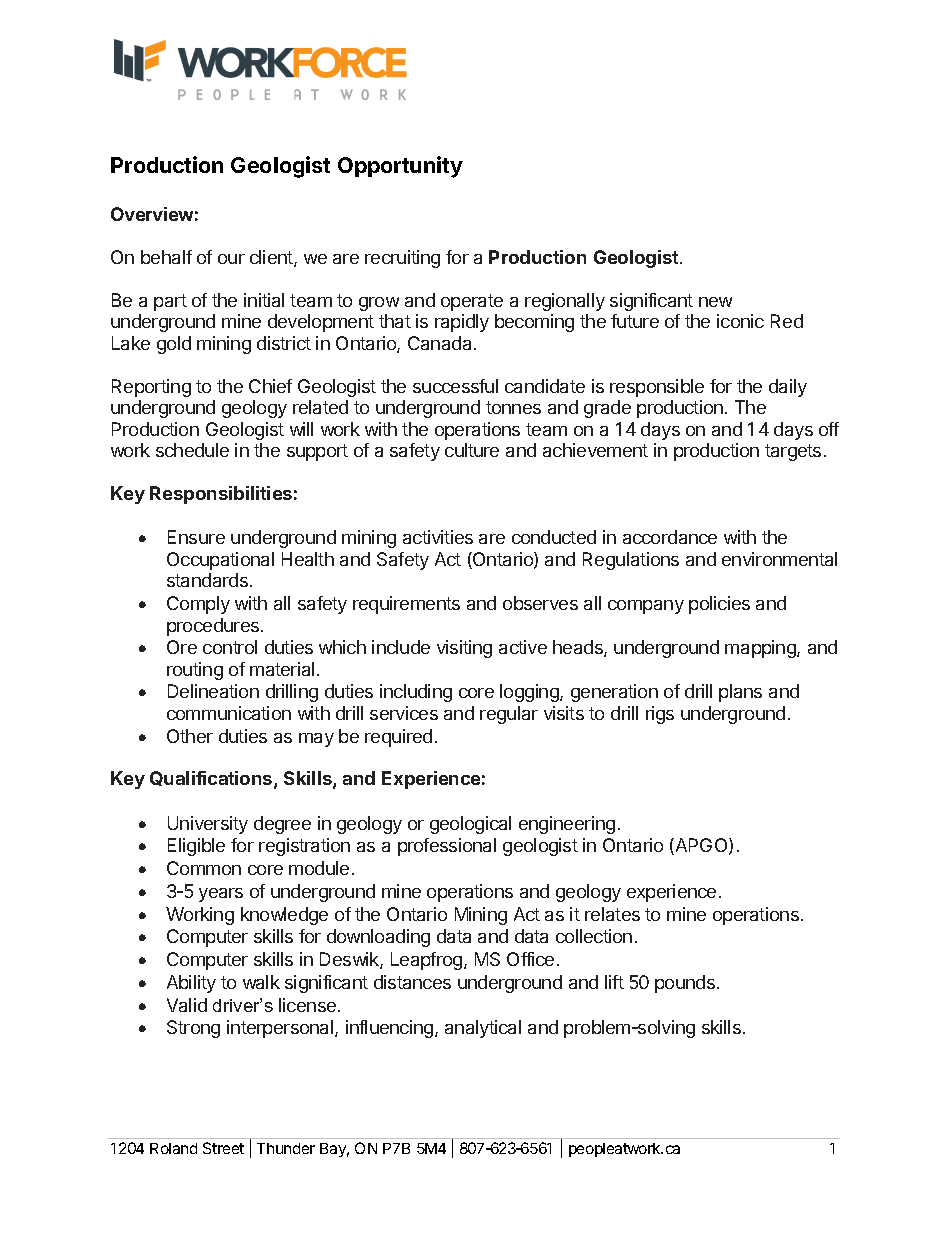 The width and height of the screenshot is (952, 1233). I want to click on analytical, so click(483, 1029).
